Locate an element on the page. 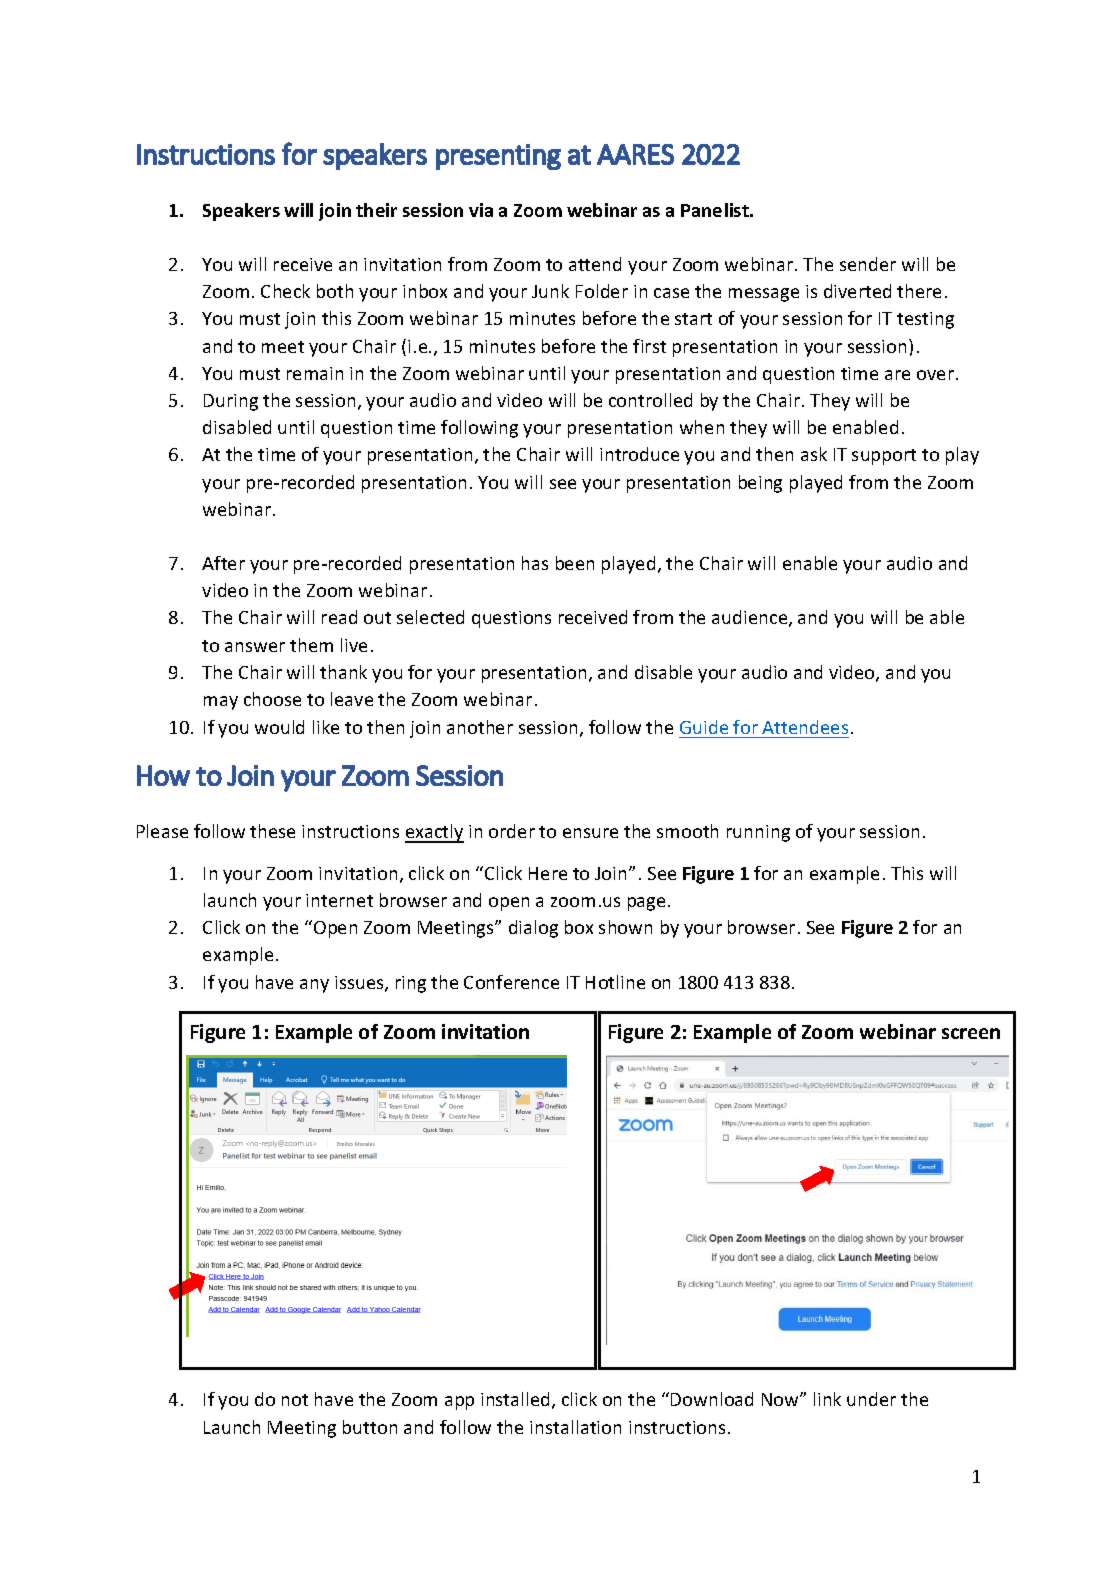  app is located at coordinates (459, 1403).
